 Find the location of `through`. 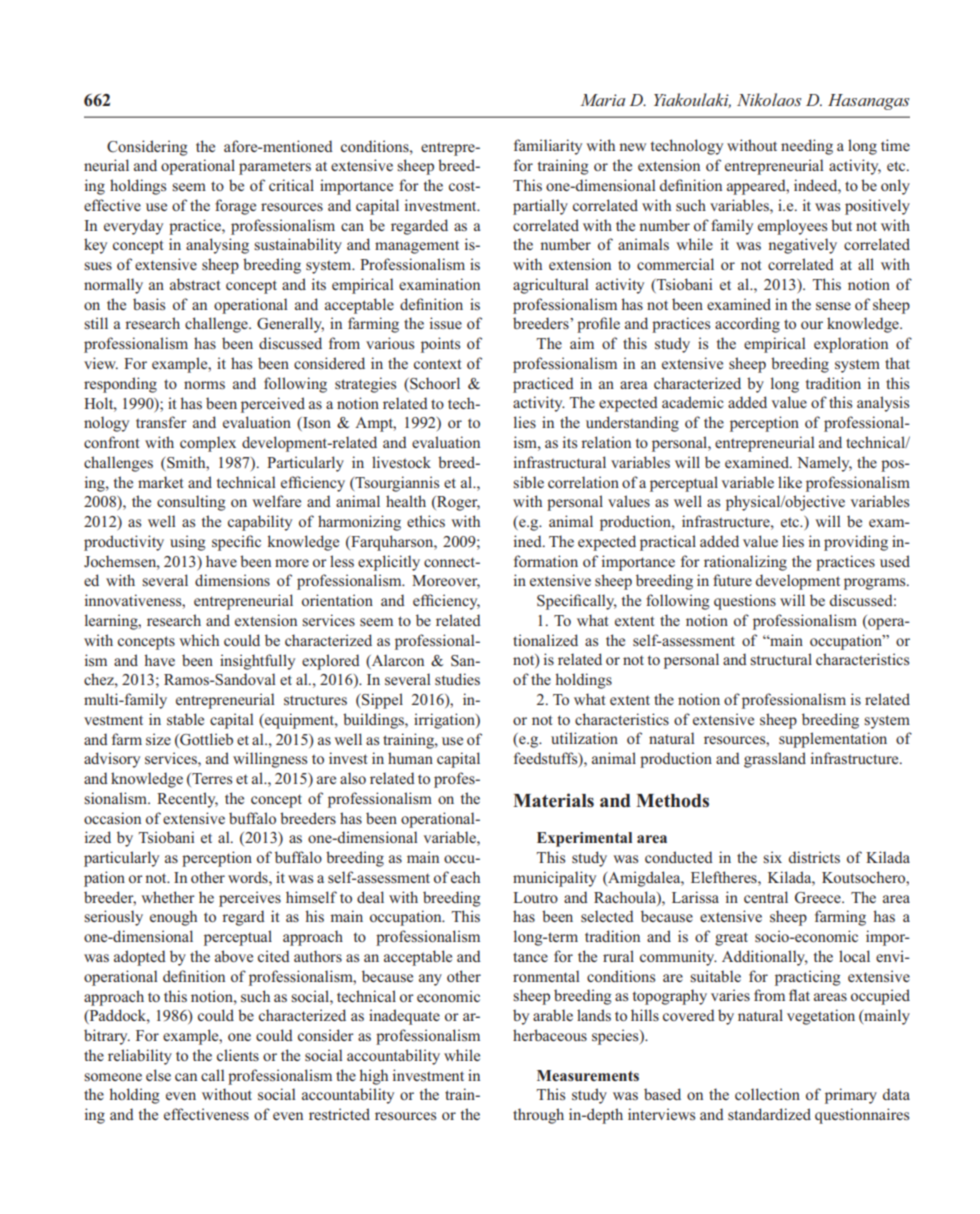

through is located at coordinates (538, 1116).
